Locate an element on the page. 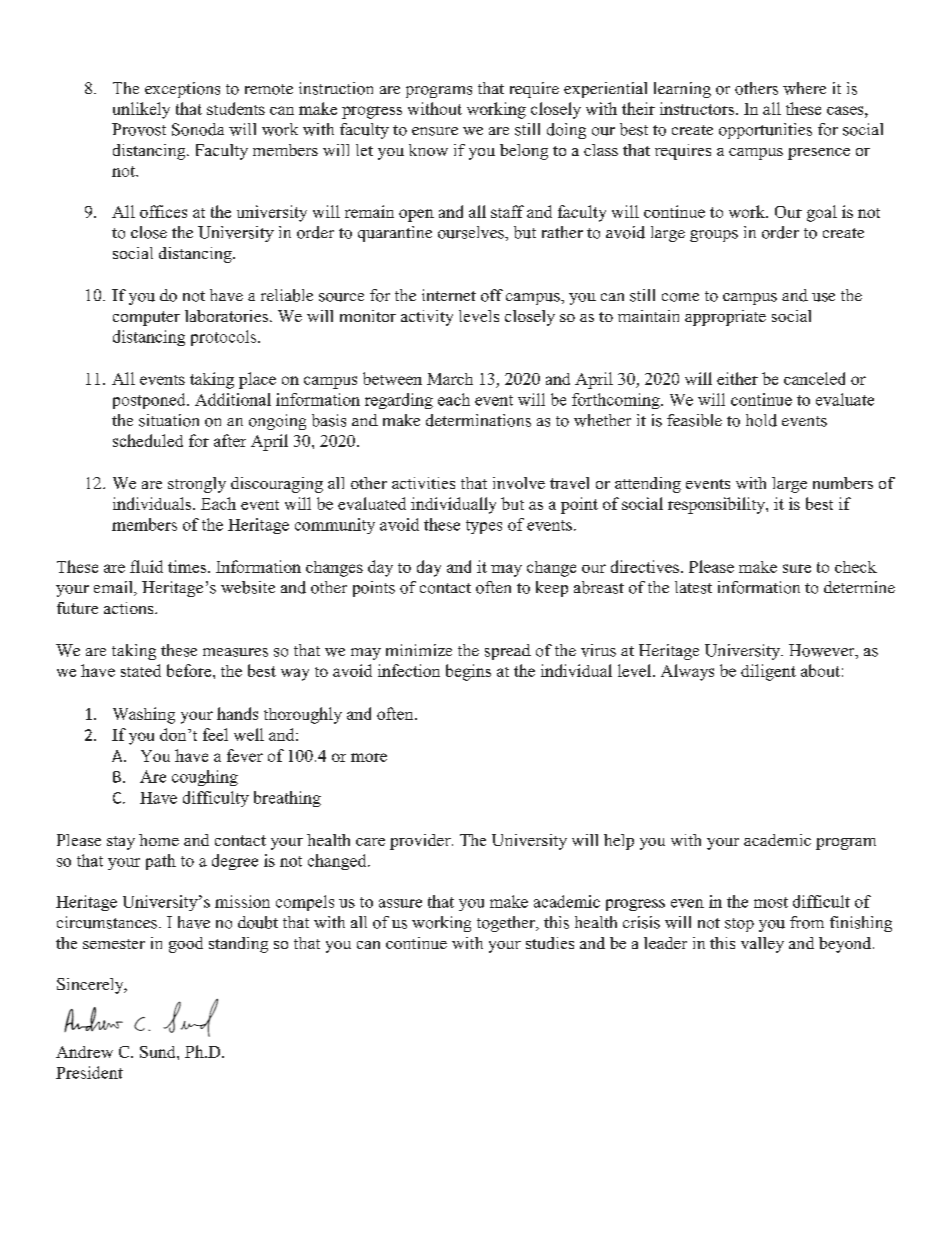  begins is located at coordinates (468, 672).
